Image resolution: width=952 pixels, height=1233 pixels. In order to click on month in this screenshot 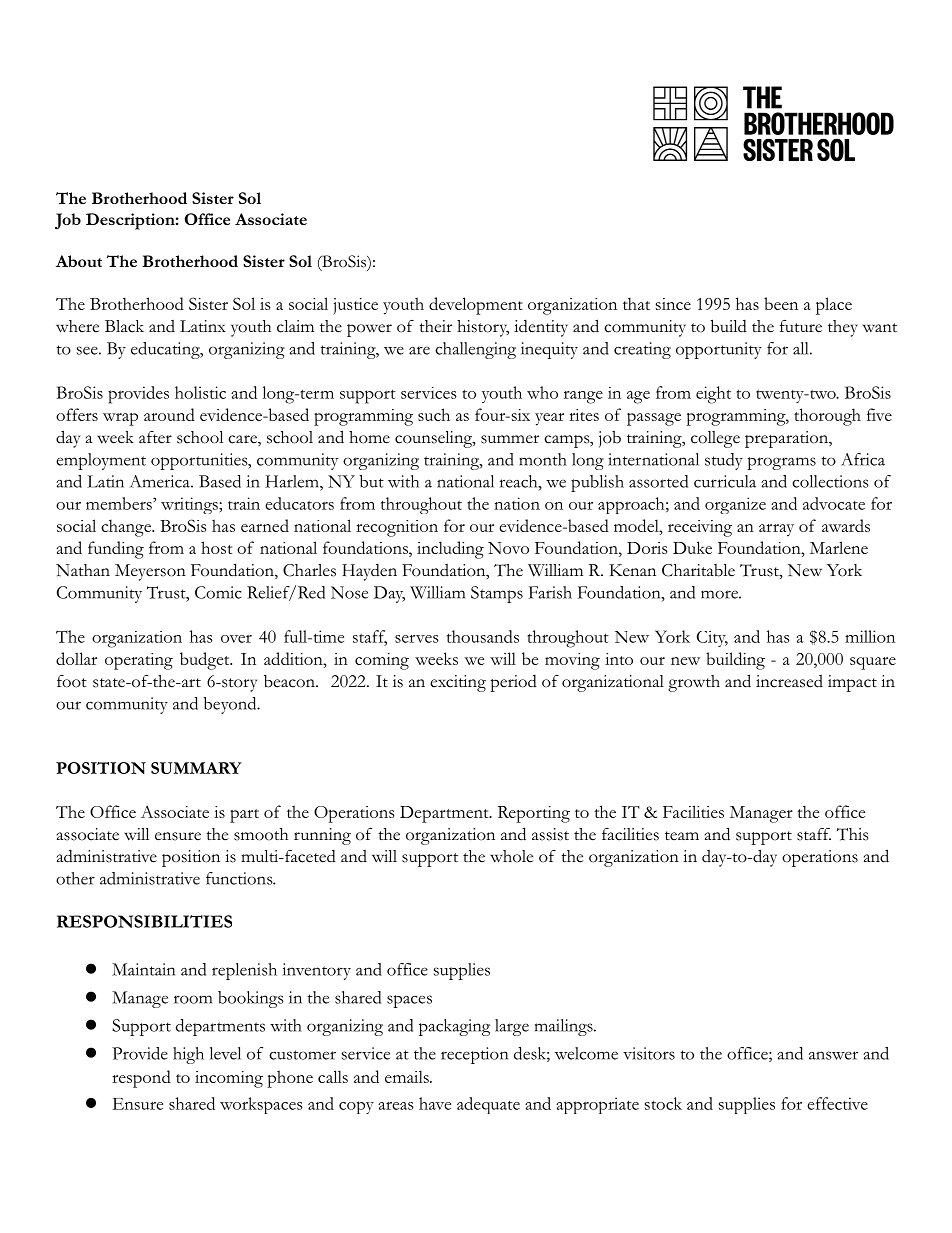, I will do `click(543, 459)`.
